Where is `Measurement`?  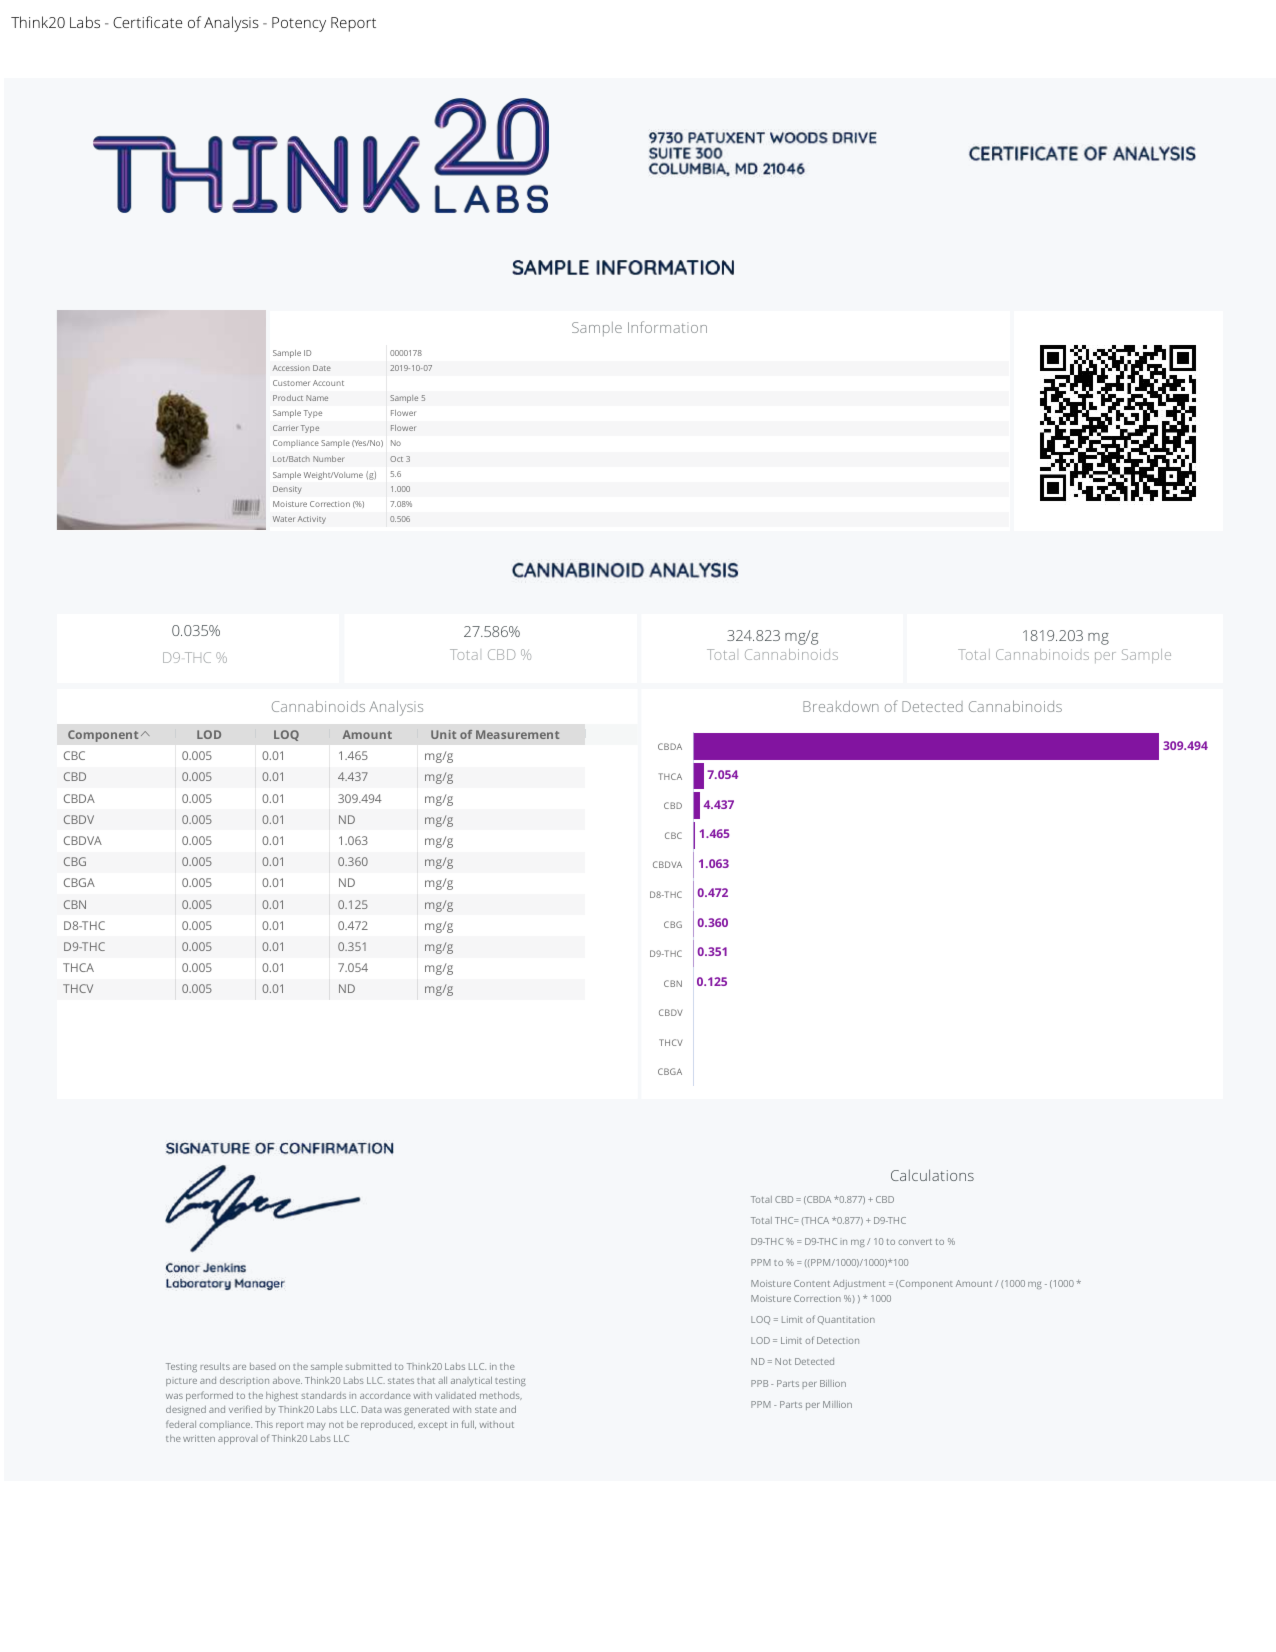 Measurement is located at coordinates (517, 734).
